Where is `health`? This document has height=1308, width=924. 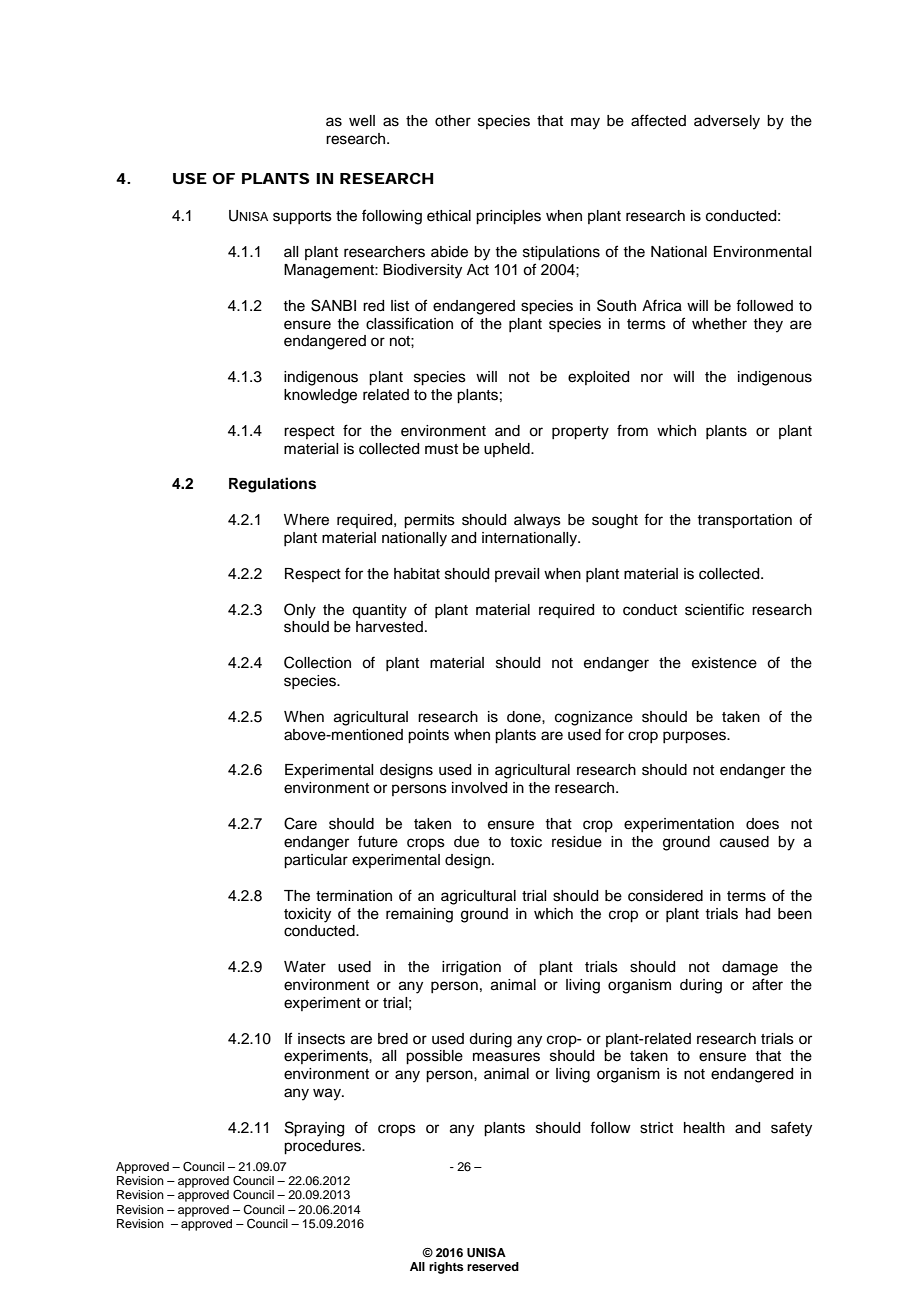 health is located at coordinates (704, 1128).
